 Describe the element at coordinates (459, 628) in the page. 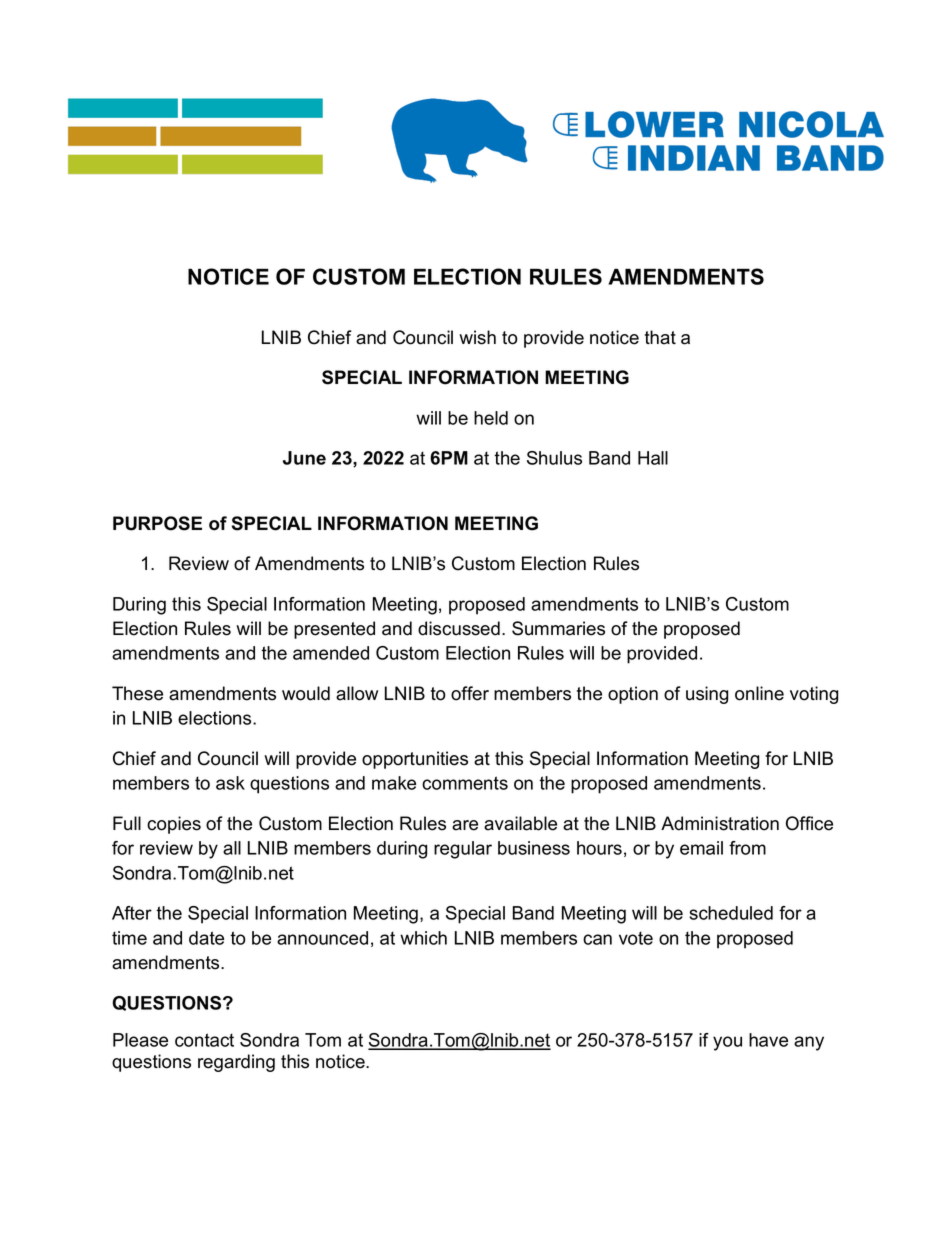

I see `discussed` at that location.
